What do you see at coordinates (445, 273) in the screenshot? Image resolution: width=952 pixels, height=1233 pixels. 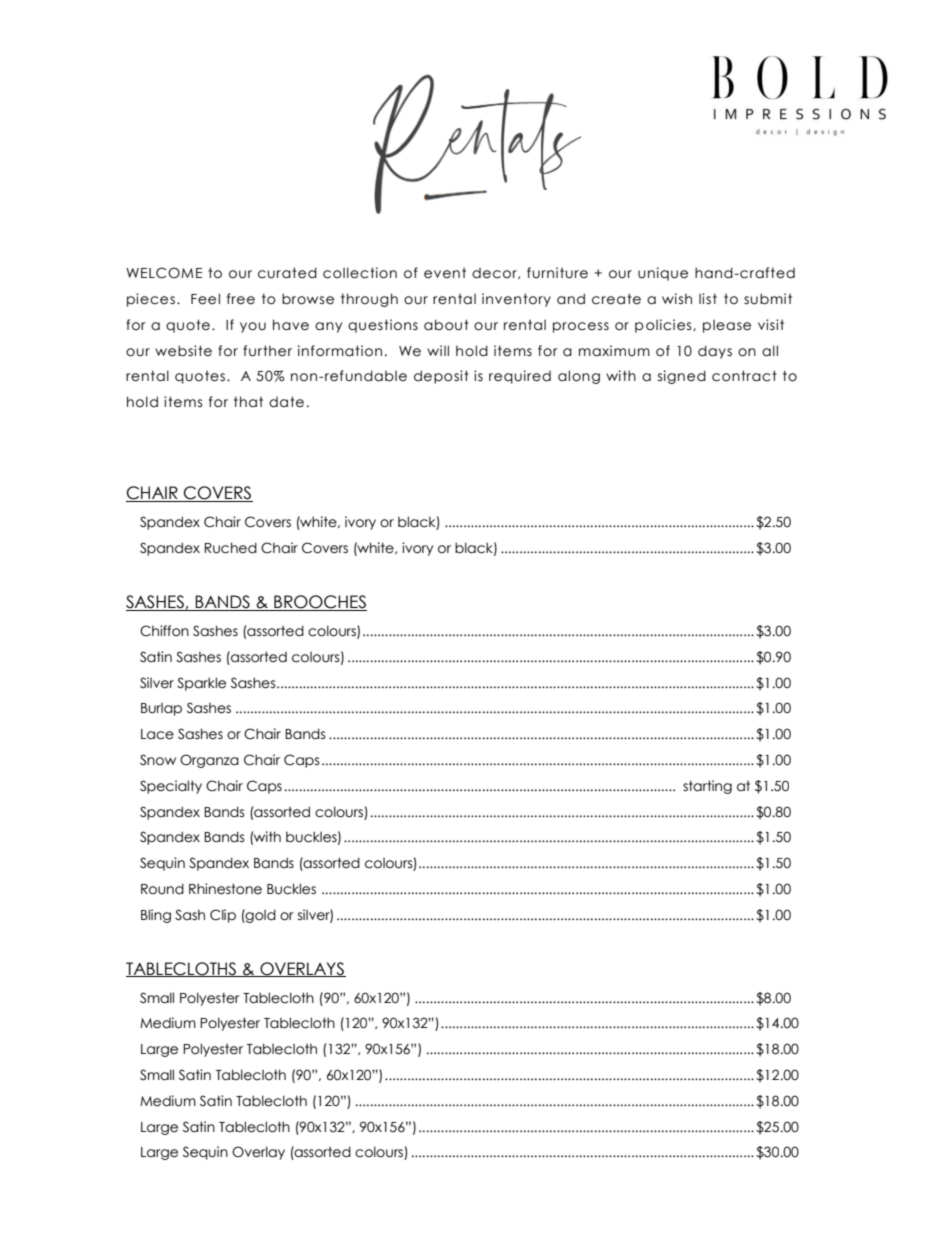 I see `event` at bounding box center [445, 273].
